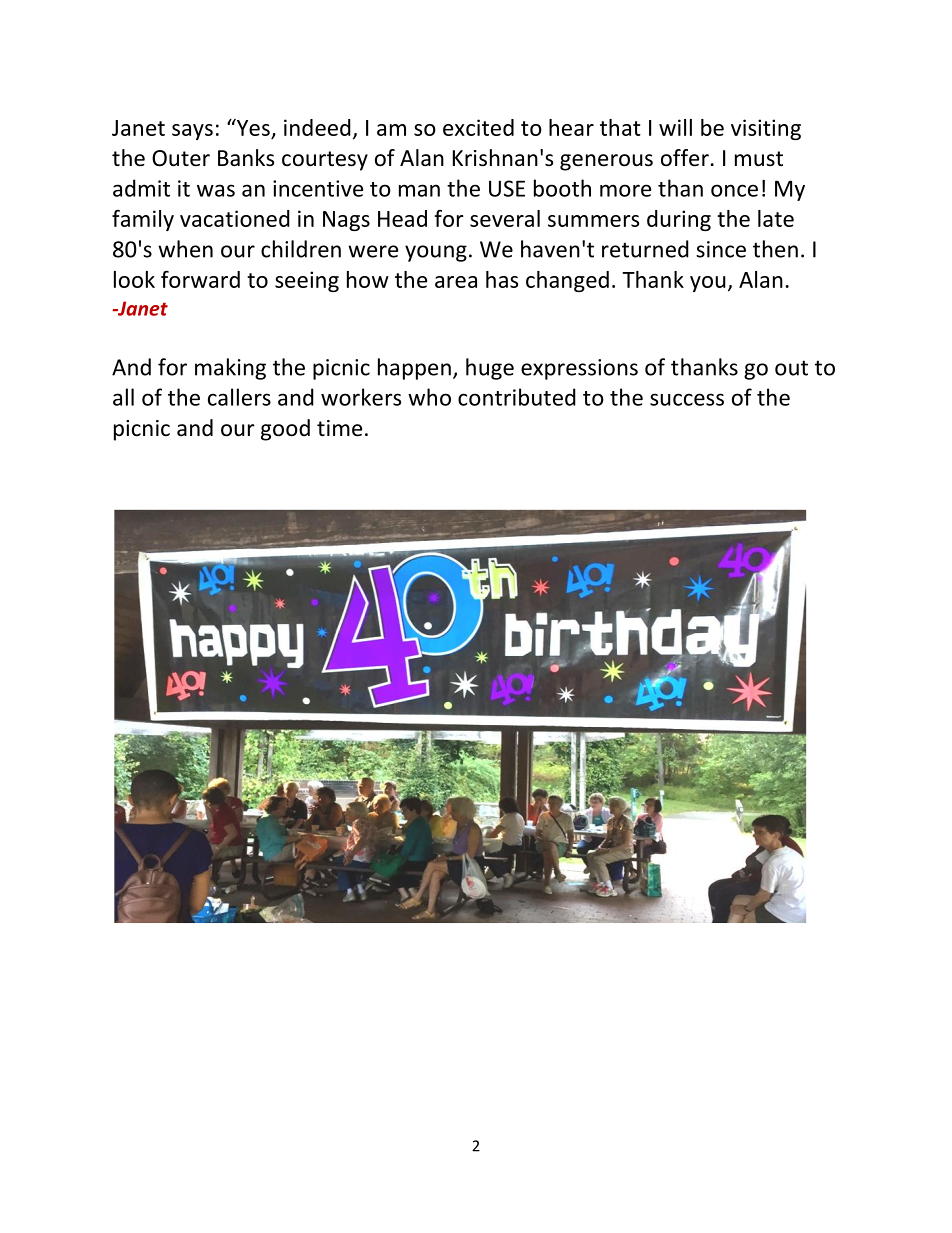  What do you see at coordinates (490, 369) in the screenshot?
I see `huge` at bounding box center [490, 369].
